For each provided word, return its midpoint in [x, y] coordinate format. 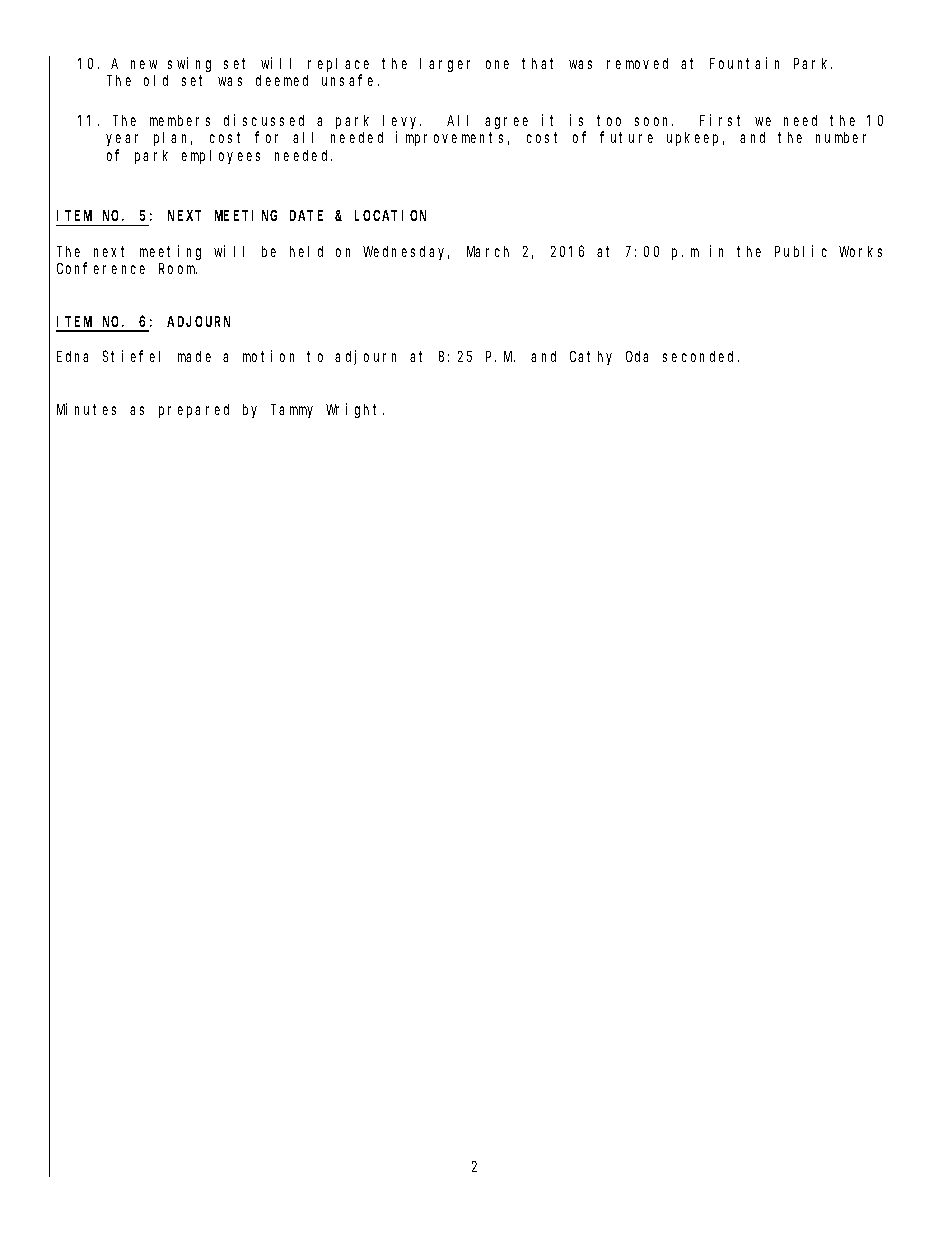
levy [402, 122]
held [306, 251]
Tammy [293, 411]
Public [801, 251]
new [144, 64]
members [180, 120]
